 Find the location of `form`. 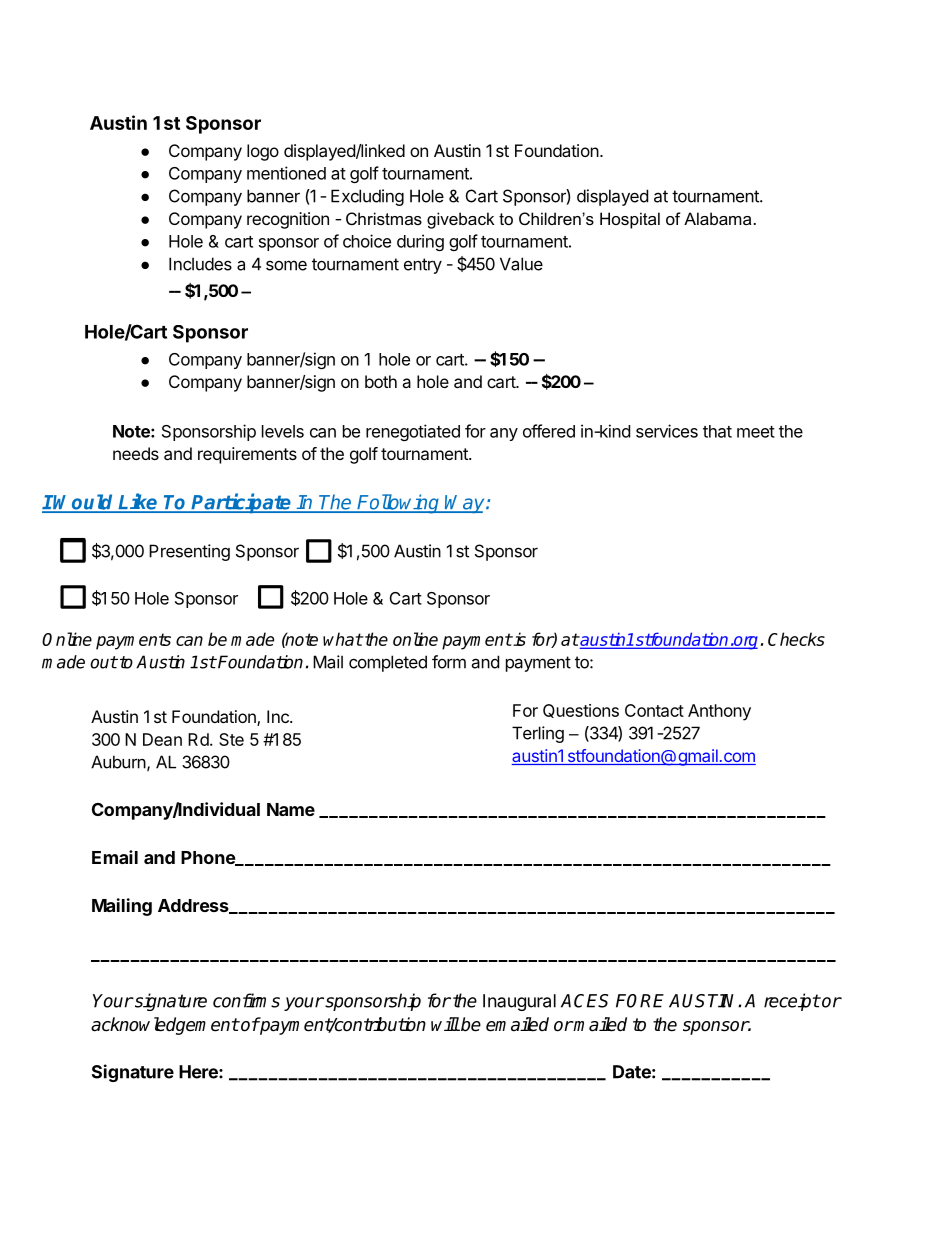

form is located at coordinates (449, 662).
